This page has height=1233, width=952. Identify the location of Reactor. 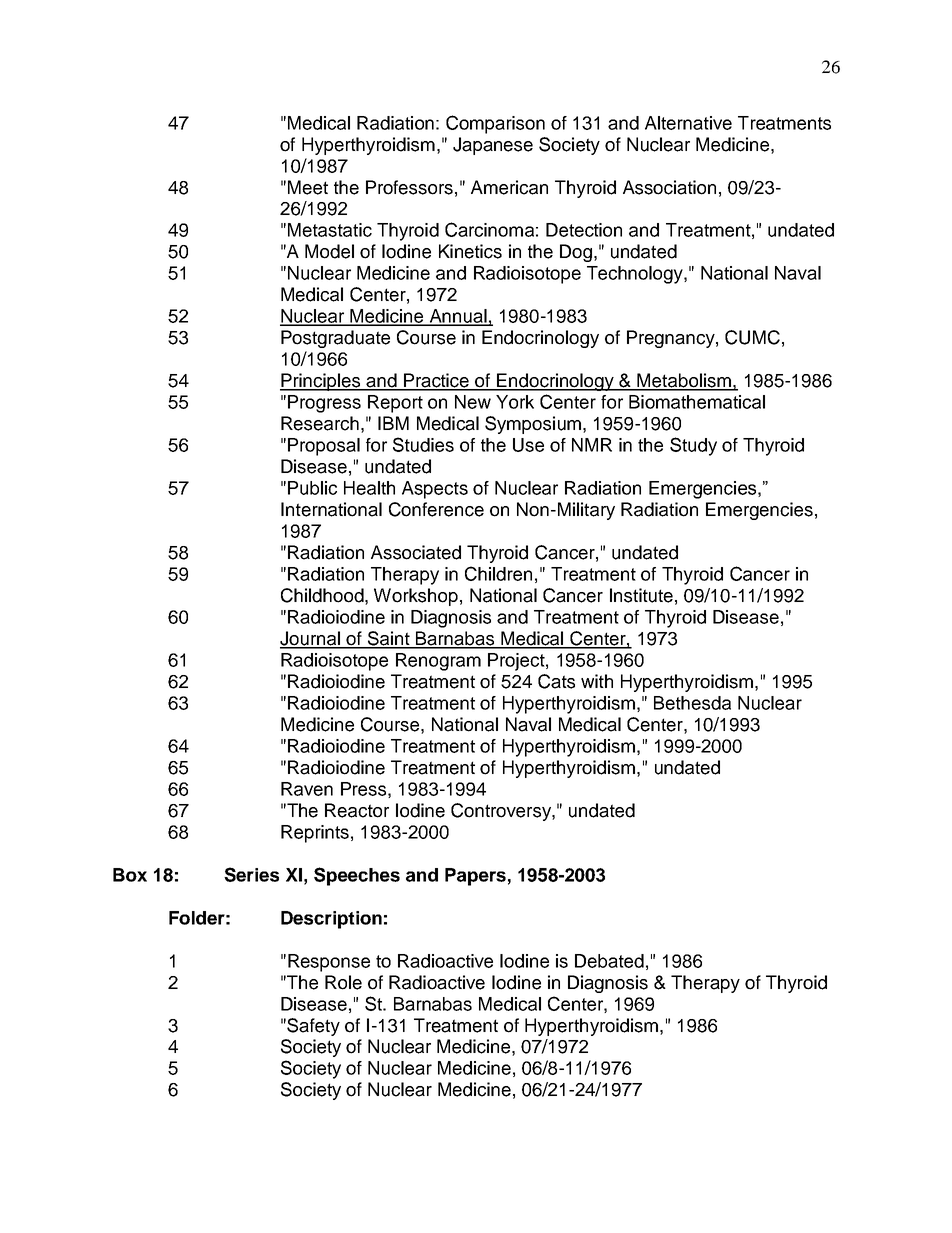
(357, 810).
